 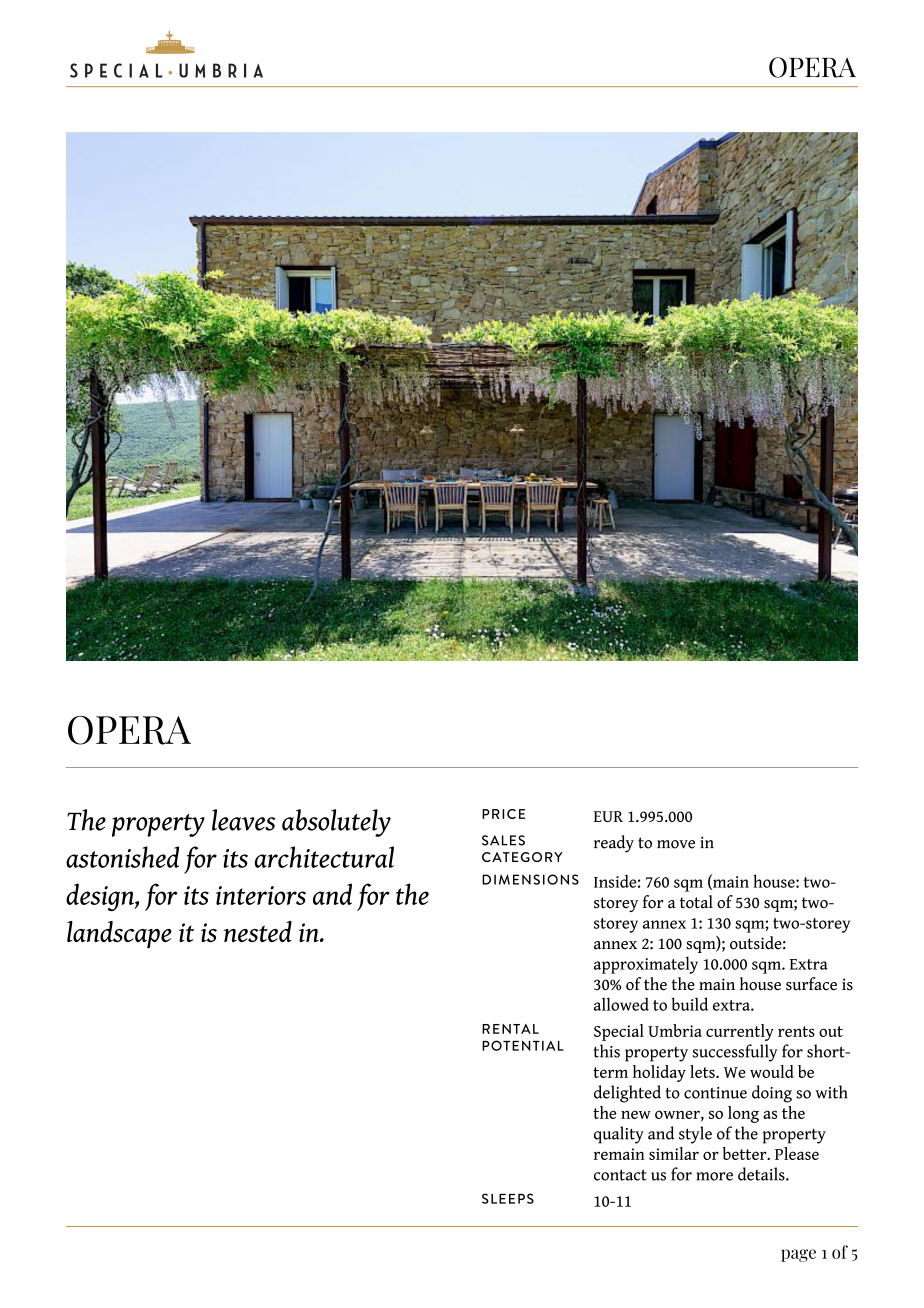 I want to click on move, so click(x=676, y=844).
